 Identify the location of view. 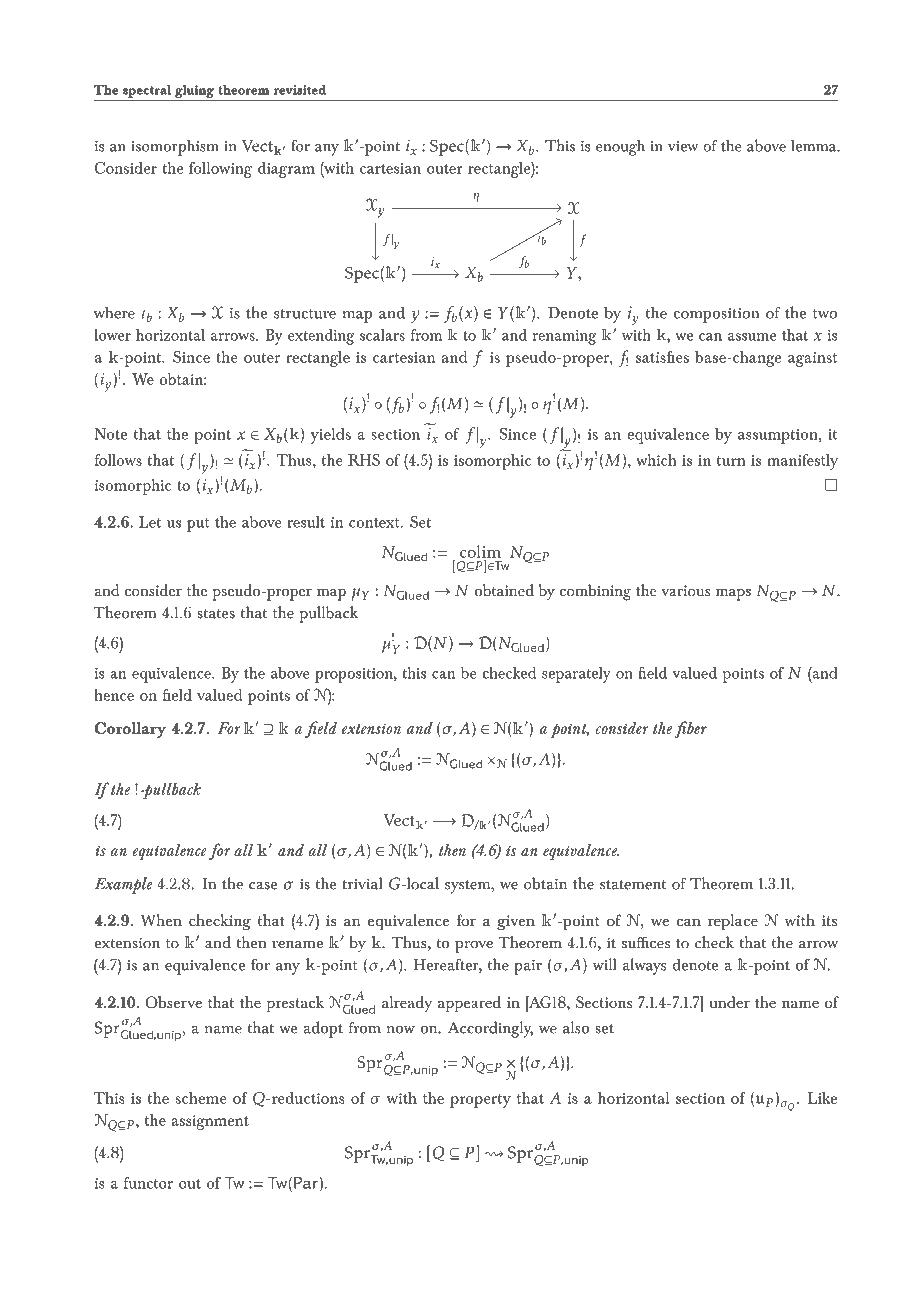
(683, 146).
